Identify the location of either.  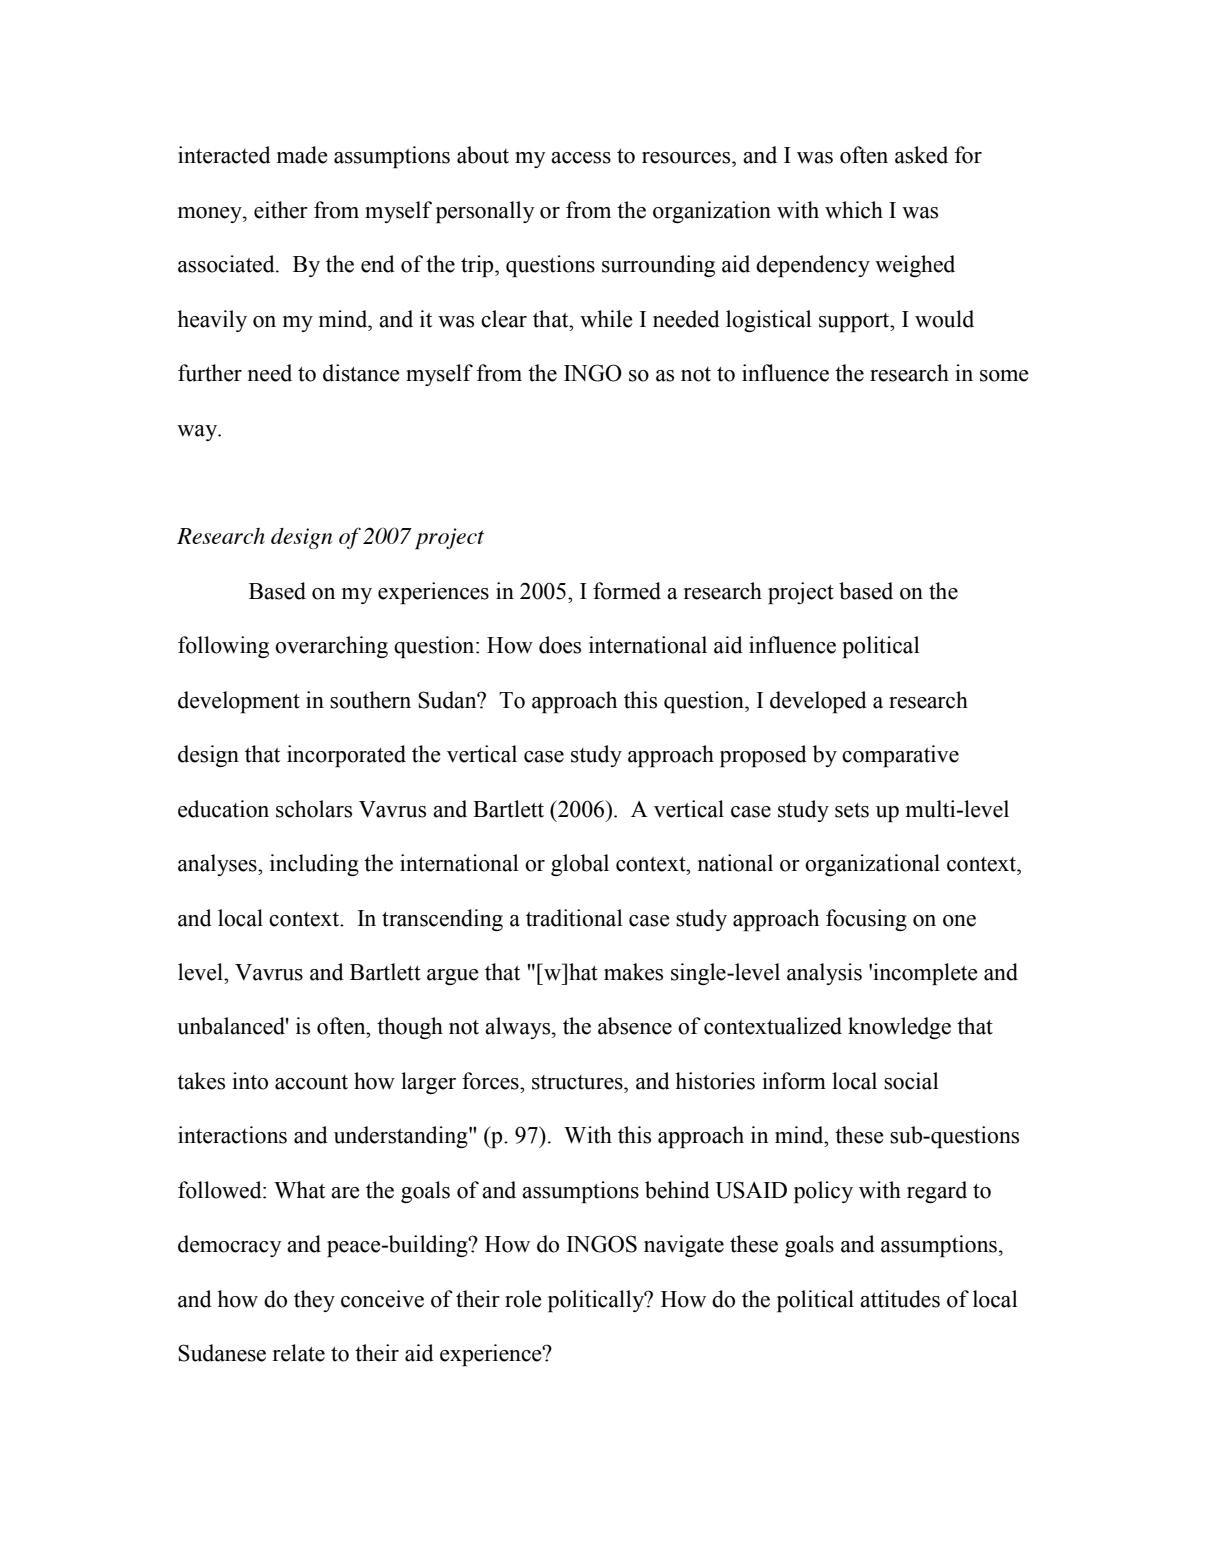
(281, 210).
